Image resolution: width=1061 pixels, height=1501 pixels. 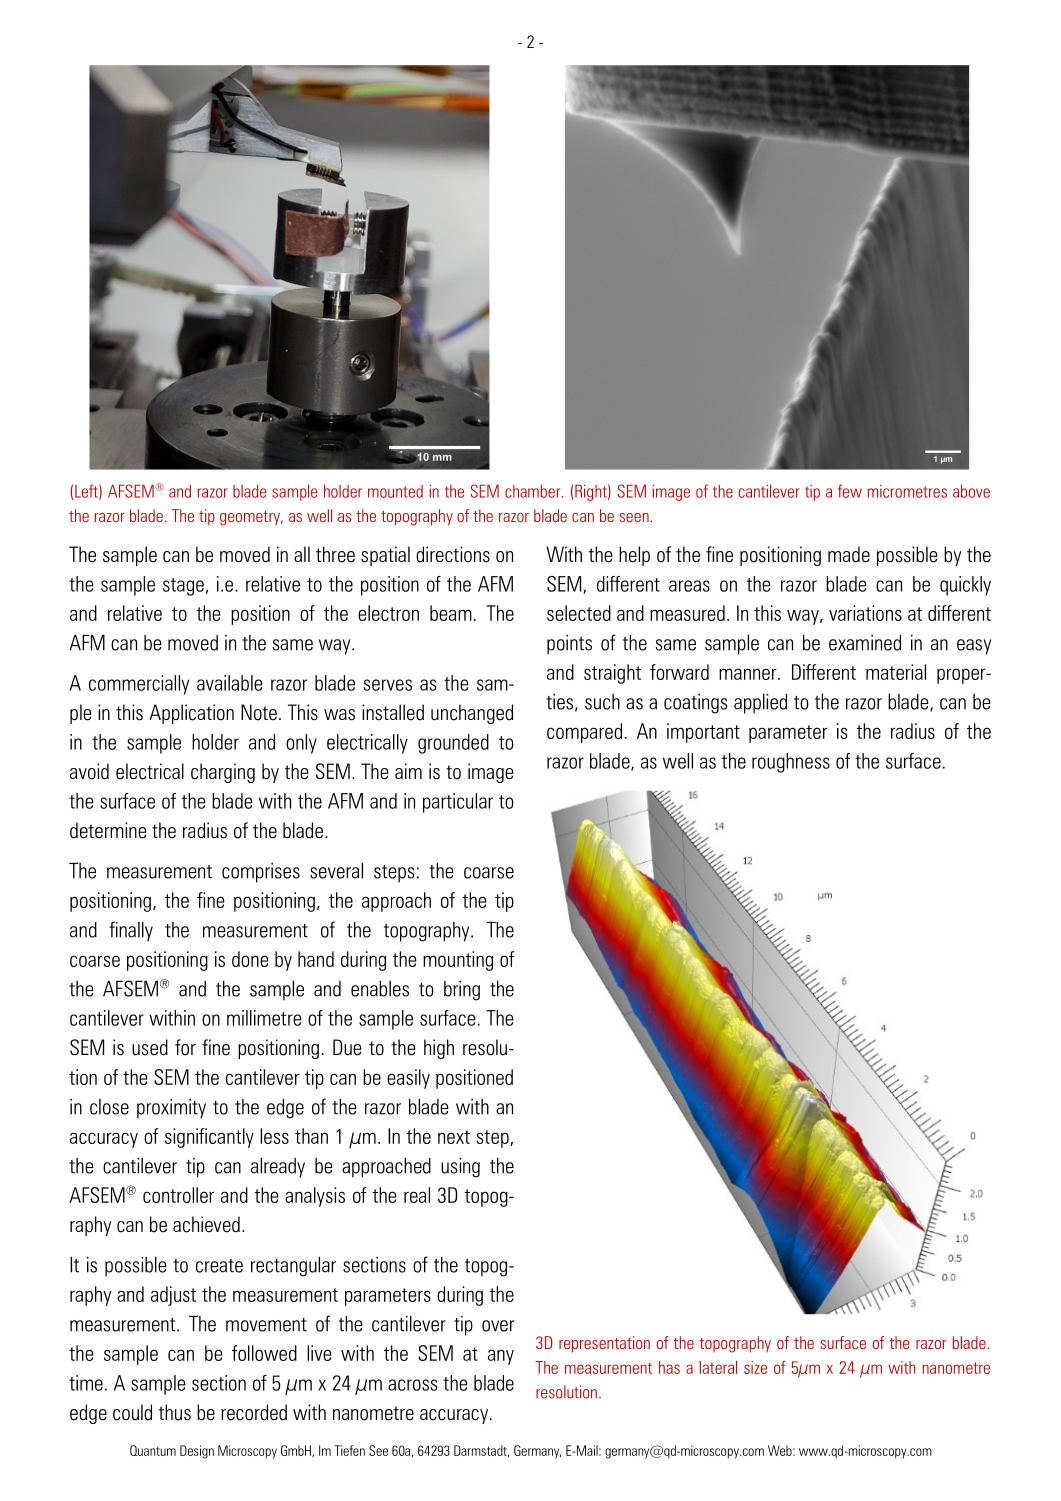 I want to click on across, so click(x=413, y=1385).
